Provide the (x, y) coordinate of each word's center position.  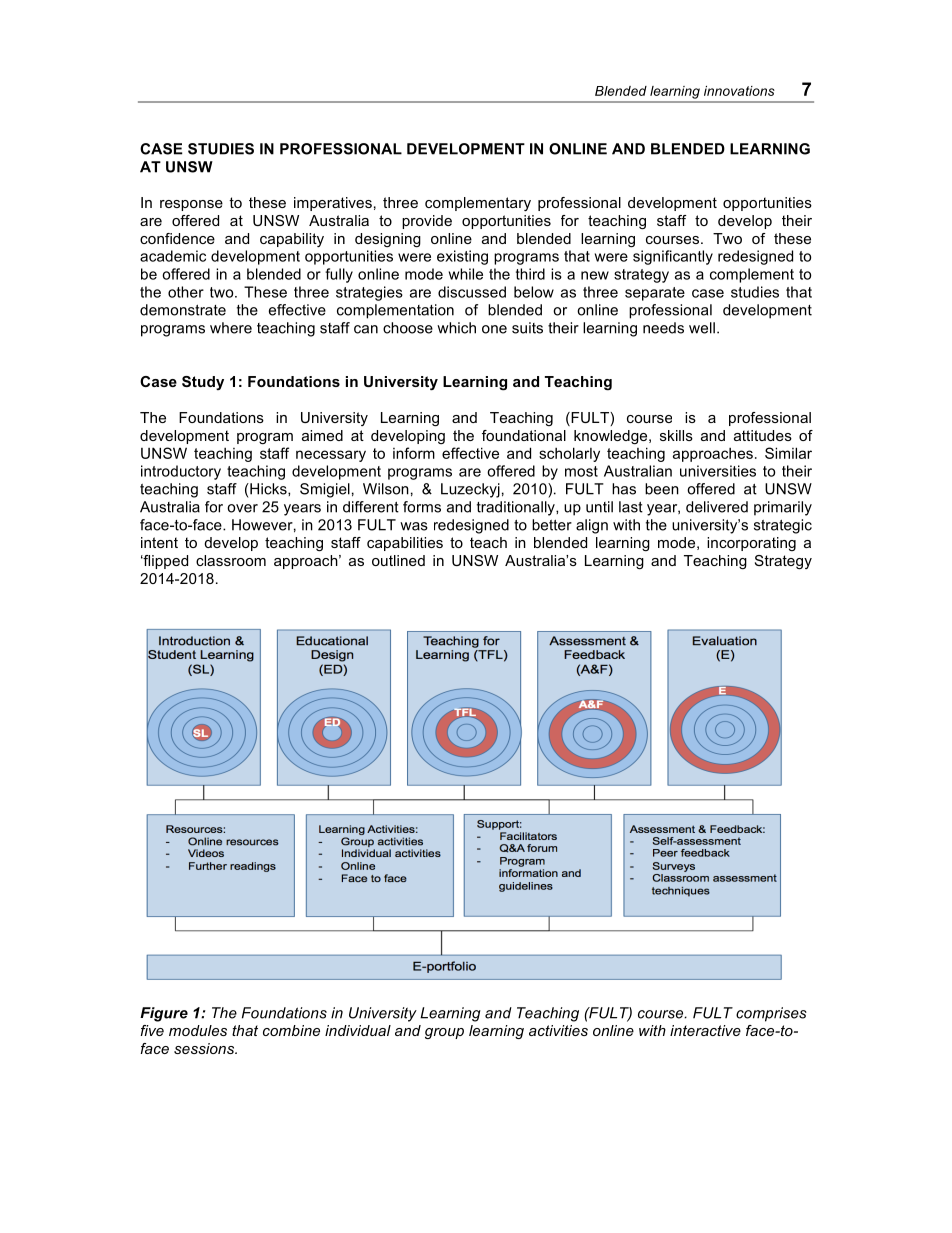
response (191, 205)
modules (198, 1030)
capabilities (405, 544)
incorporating (751, 544)
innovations (739, 91)
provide (427, 222)
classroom (231, 560)
